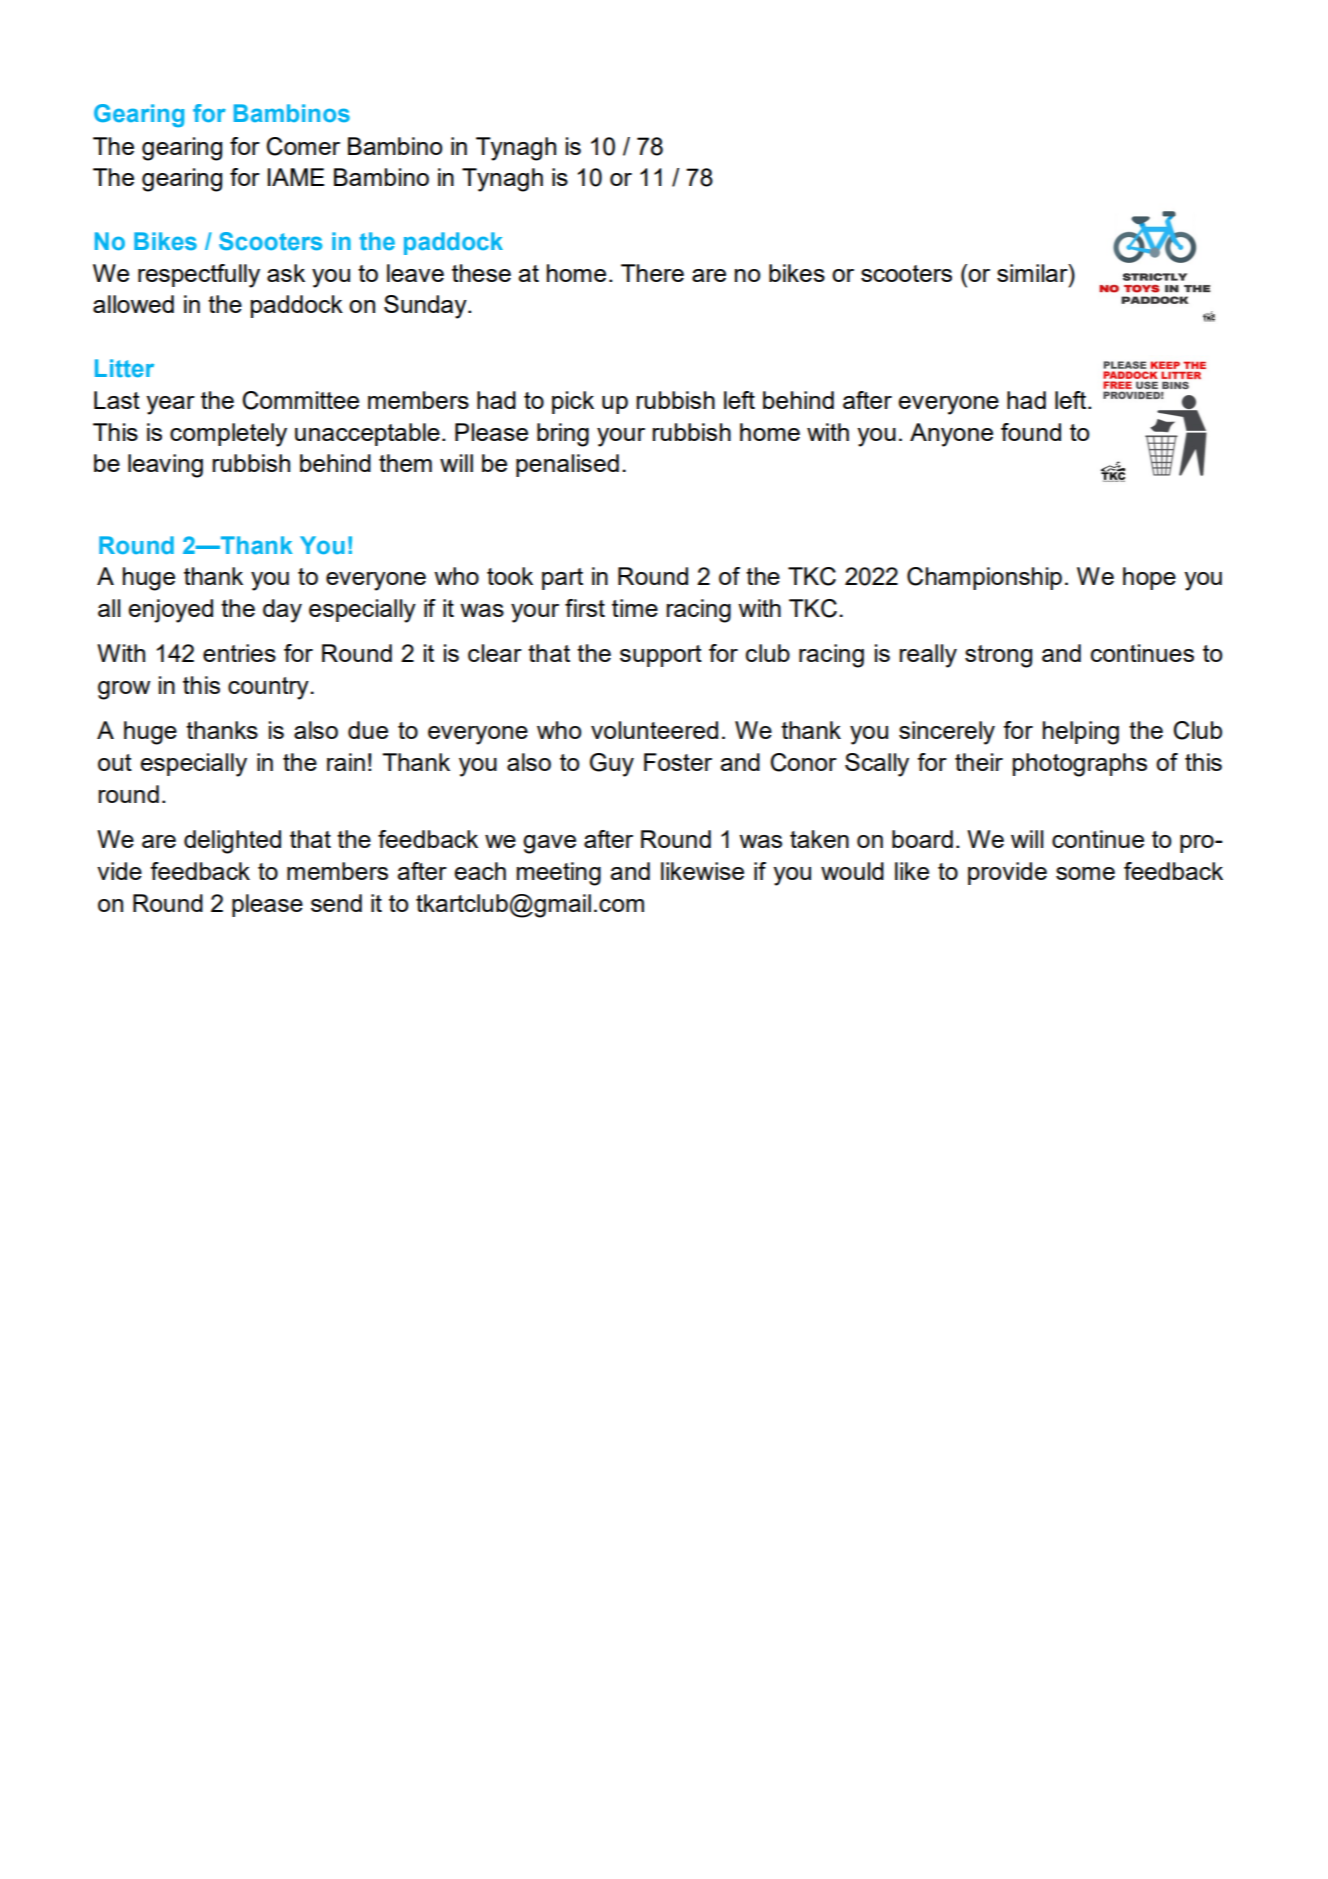 The height and width of the screenshot is (1879, 1328). Describe the element at coordinates (303, 146) in the screenshot. I see `Comer` at that location.
